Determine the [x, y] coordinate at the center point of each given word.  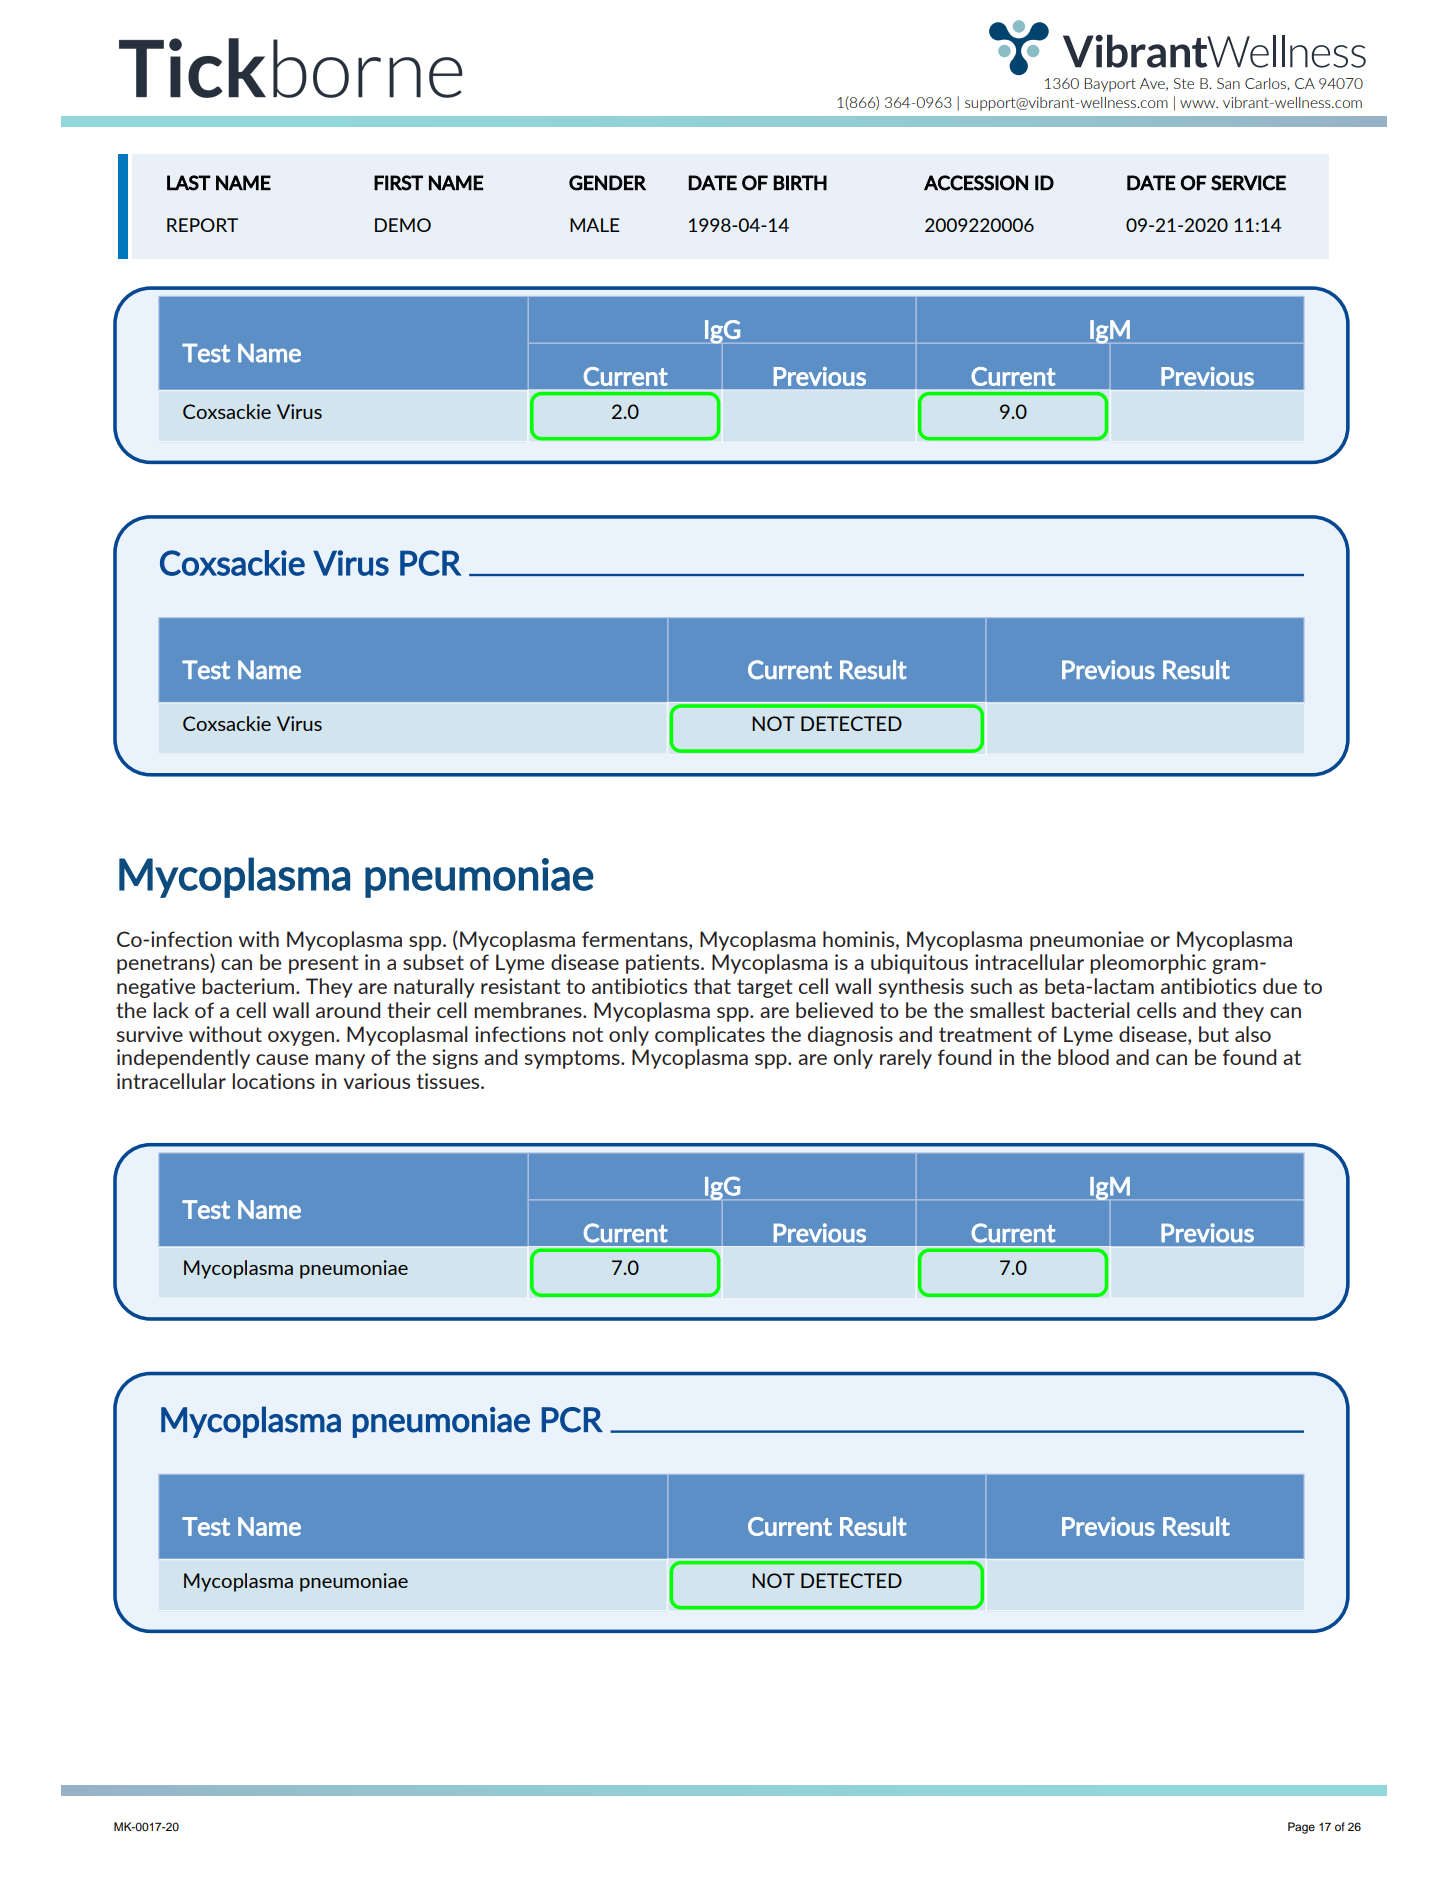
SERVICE [1248, 183]
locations [274, 1081]
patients [664, 964]
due [1280, 986]
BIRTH [800, 182]
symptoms [573, 1059]
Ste [1184, 83]
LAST [189, 183]
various [376, 1081]
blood [1083, 1057]
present [323, 964]
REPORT [202, 225]
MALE [595, 225]
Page [1301, 1828]
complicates [710, 1036]
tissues [449, 1081]
